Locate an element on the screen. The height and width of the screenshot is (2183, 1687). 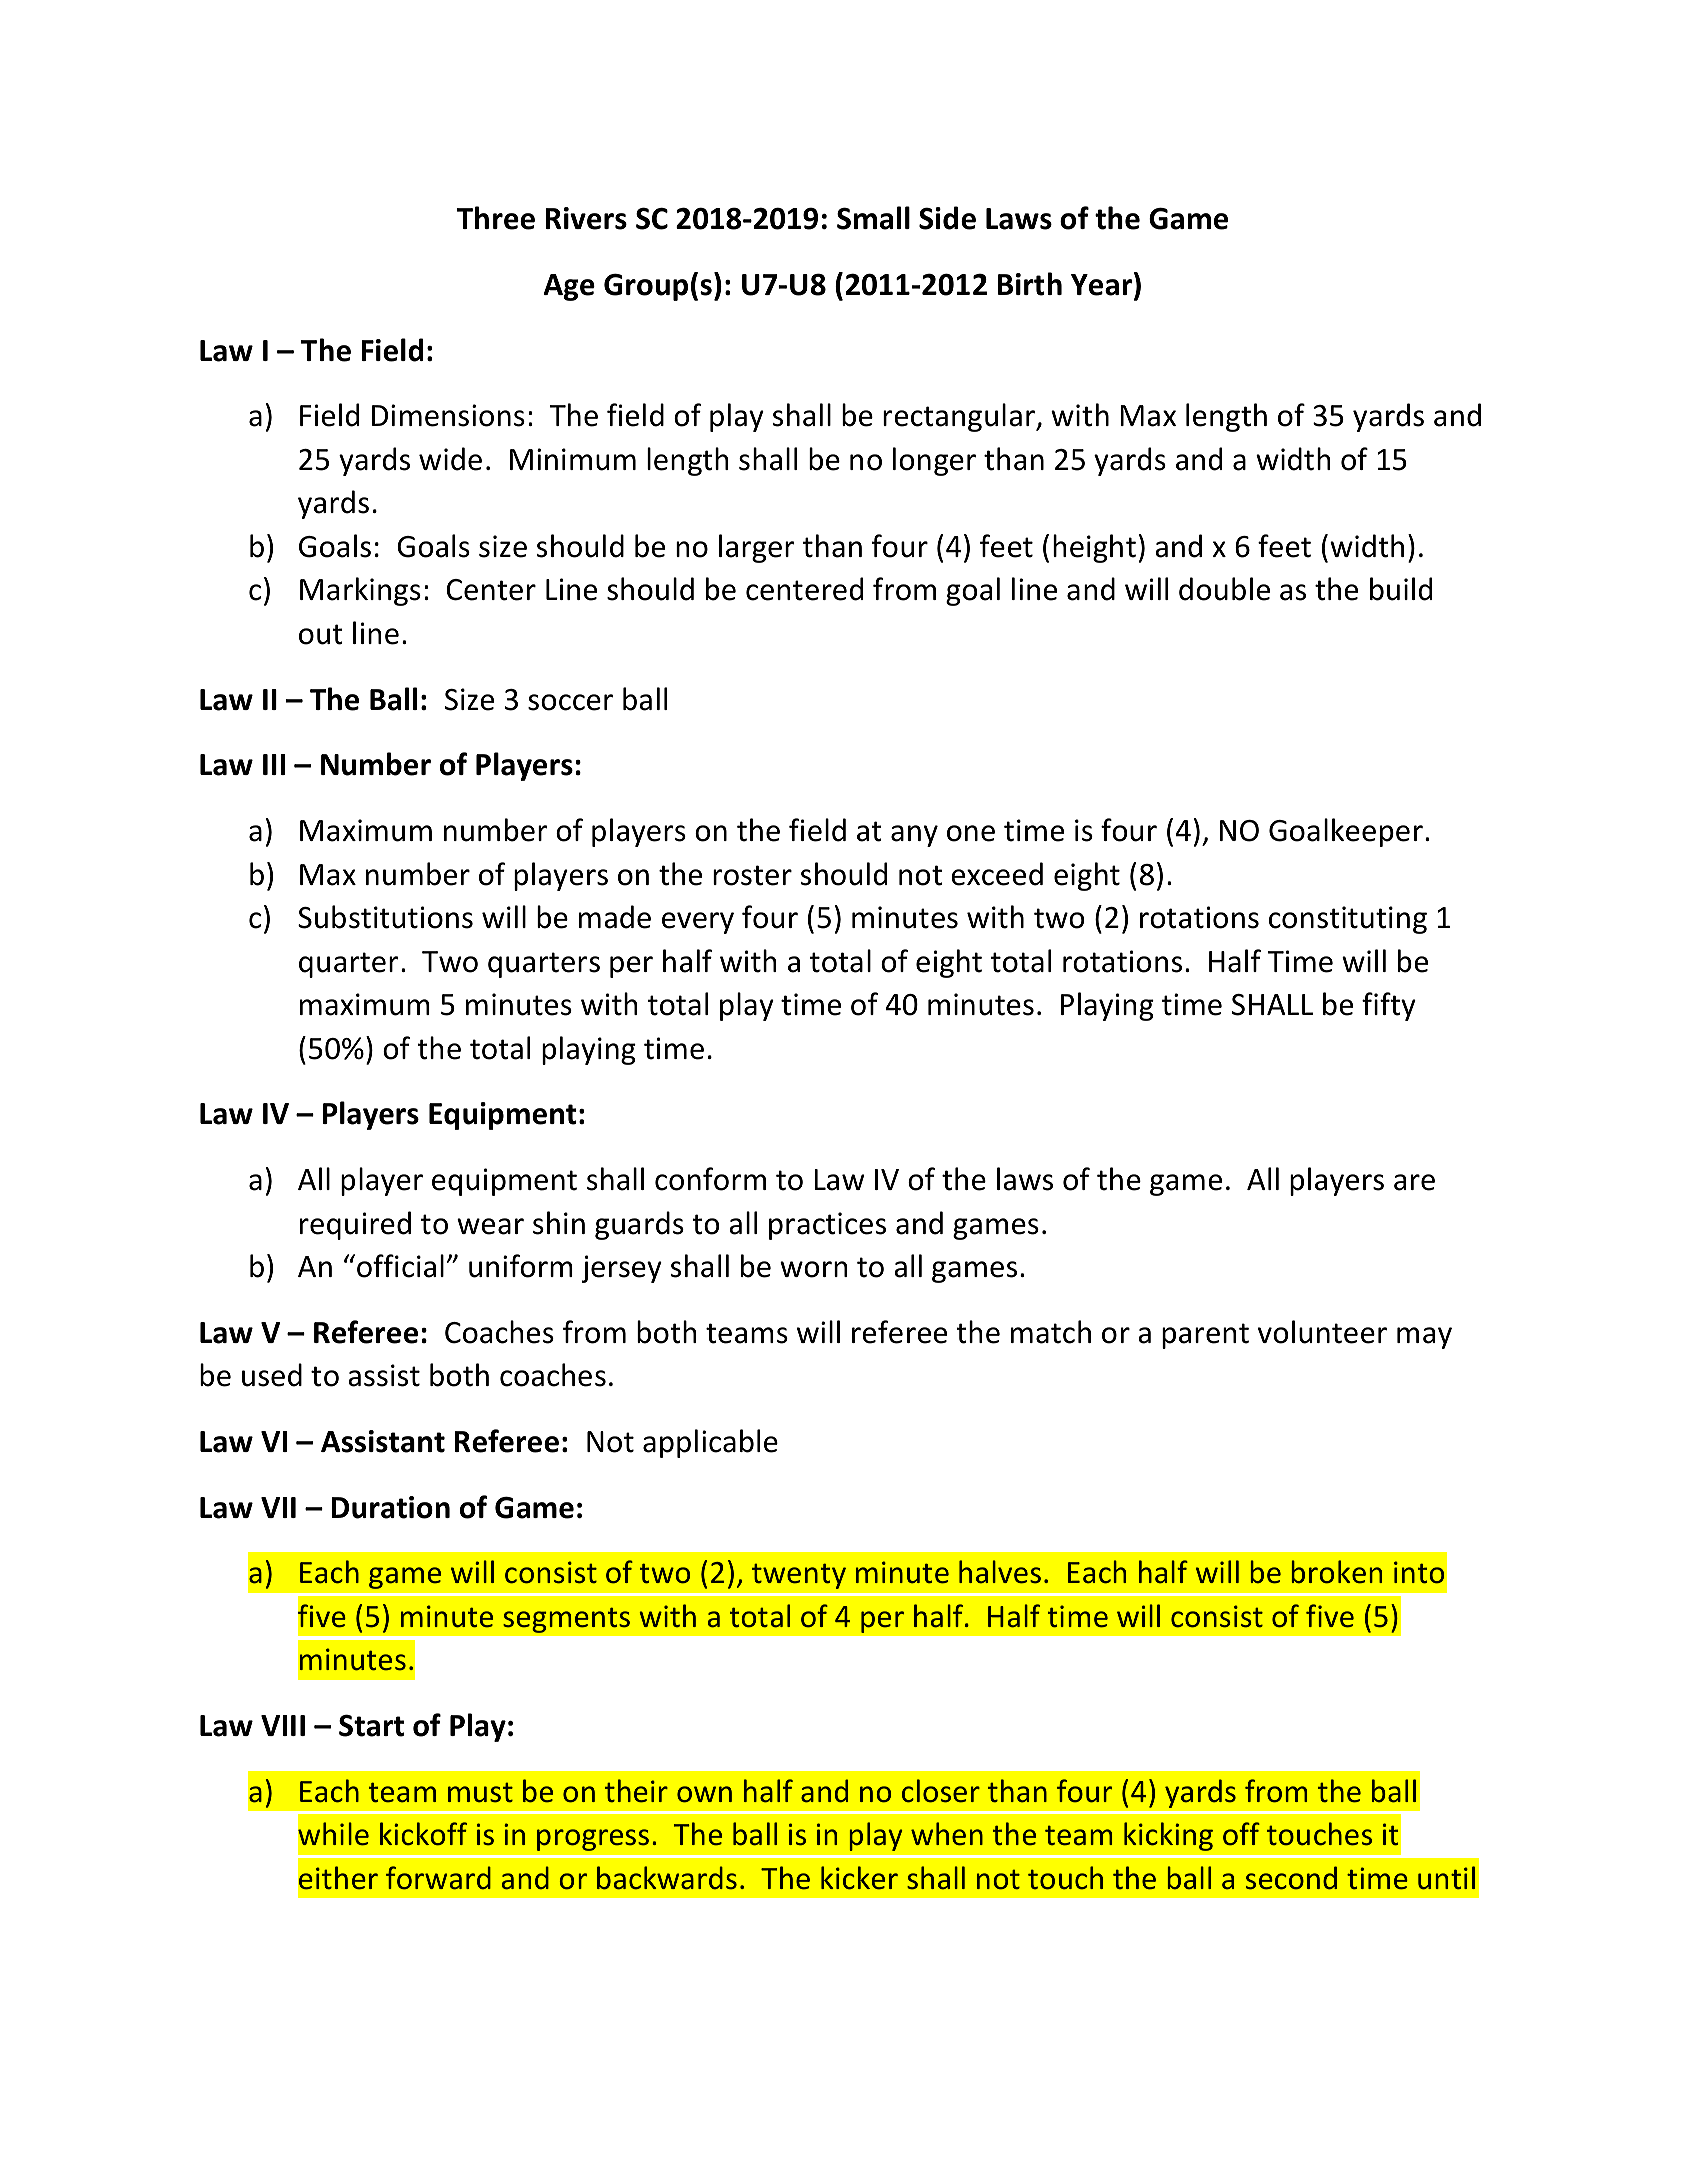
fifty is located at coordinates (1389, 1006).
